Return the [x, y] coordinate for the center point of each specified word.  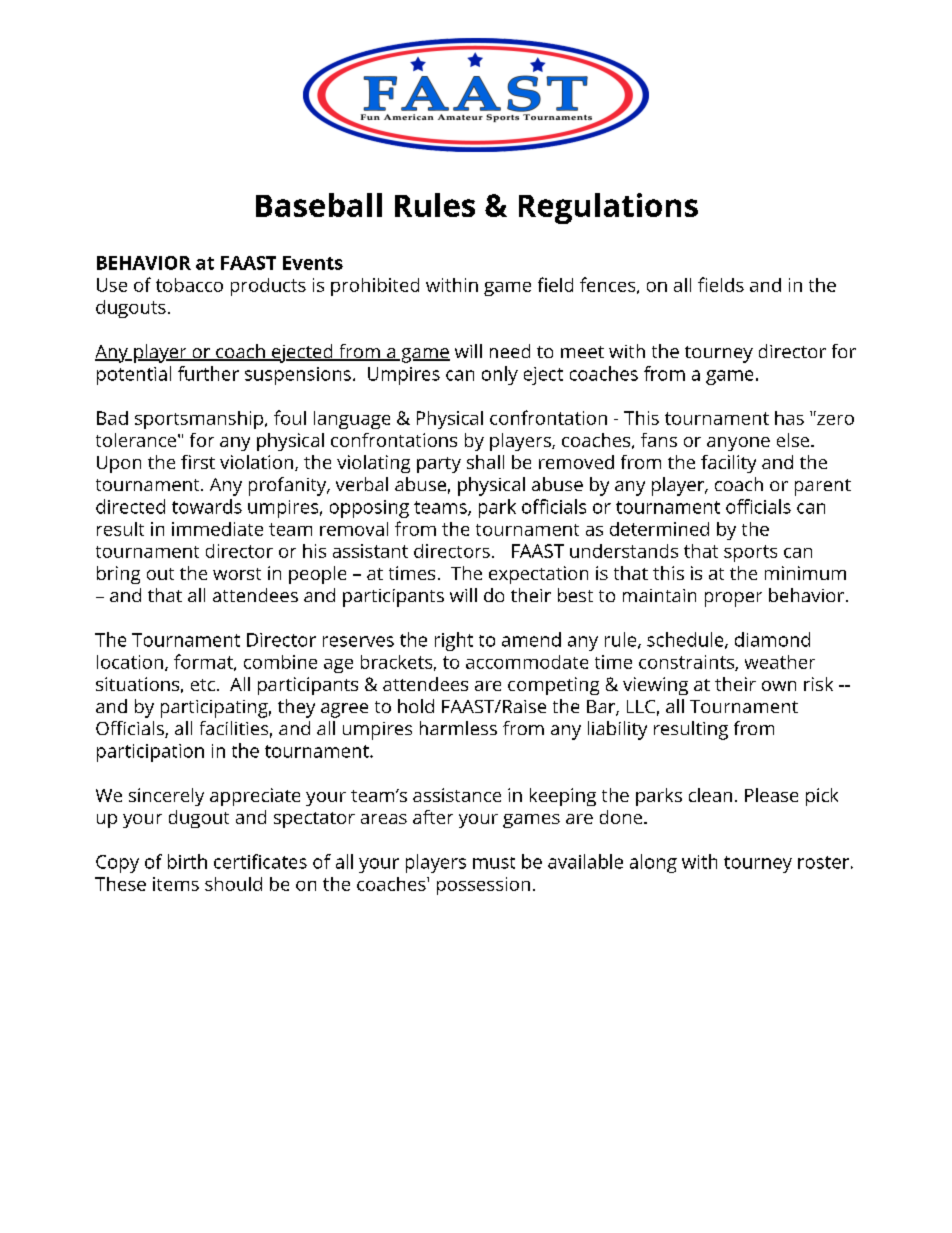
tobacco [189, 285]
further [208, 373]
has [789, 418]
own [779, 686]
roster [823, 862]
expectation [538, 575]
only [500, 375]
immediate [217, 529]
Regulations [608, 208]
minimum [805, 573]
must [494, 863]
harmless [458, 728]
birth [187, 861]
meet [582, 352]
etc [203, 685]
